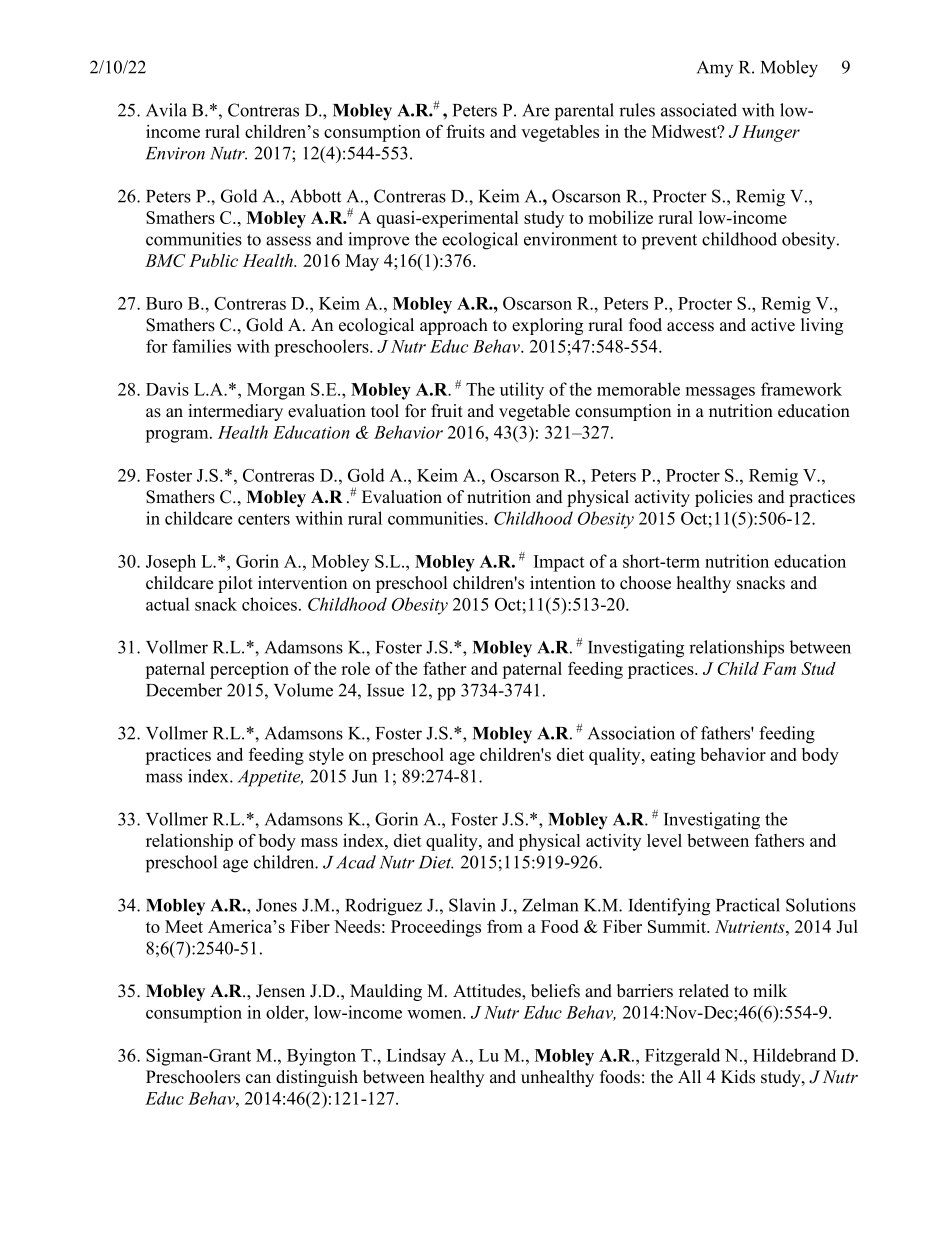 The width and height of the screenshot is (952, 1233). What do you see at coordinates (522, 391) in the screenshot?
I see `utility` at bounding box center [522, 391].
